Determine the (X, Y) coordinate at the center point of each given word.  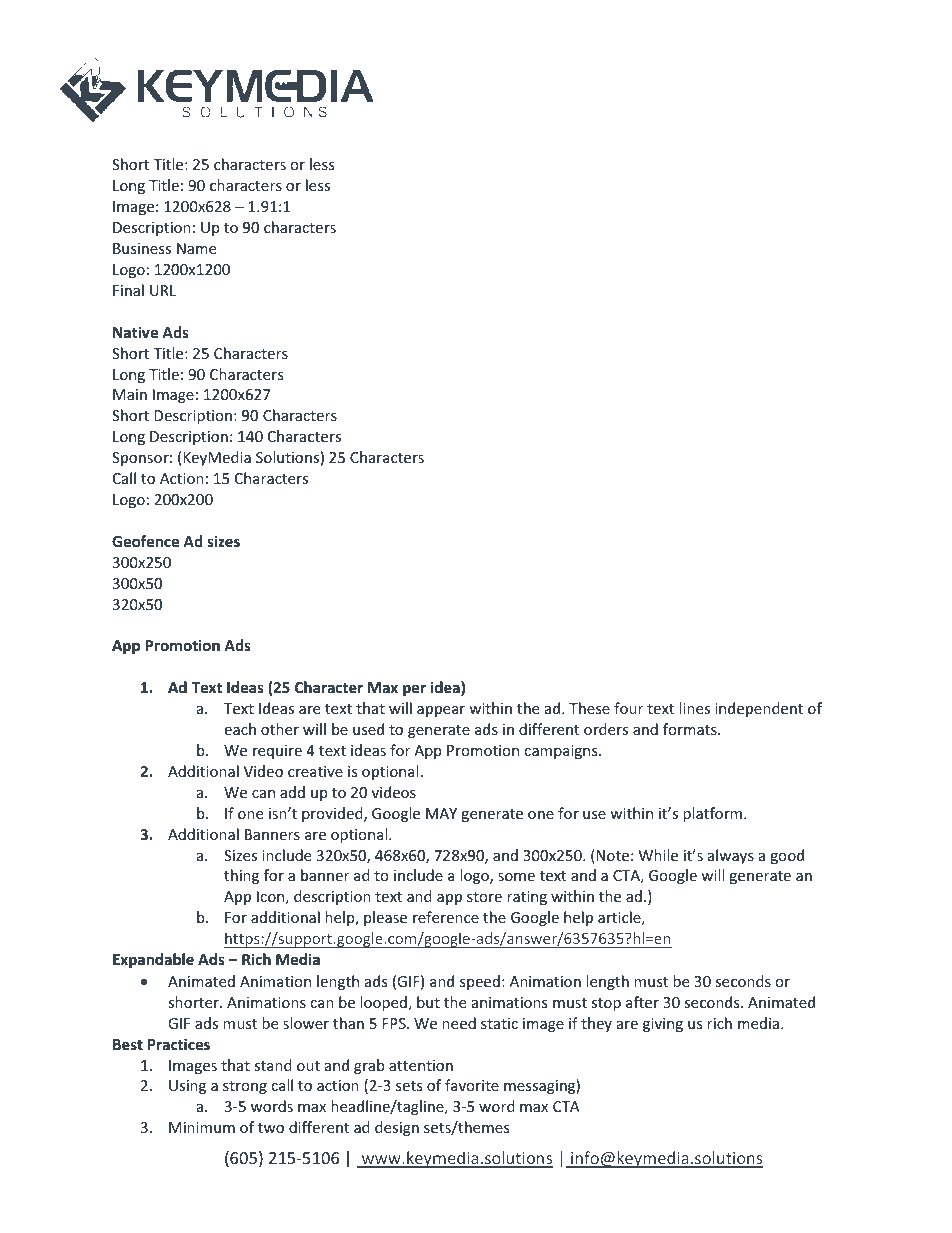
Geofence (145, 541)
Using (187, 1087)
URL (163, 290)
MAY (441, 813)
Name (196, 248)
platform (712, 814)
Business (142, 248)
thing (241, 876)
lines (694, 708)
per (414, 690)
